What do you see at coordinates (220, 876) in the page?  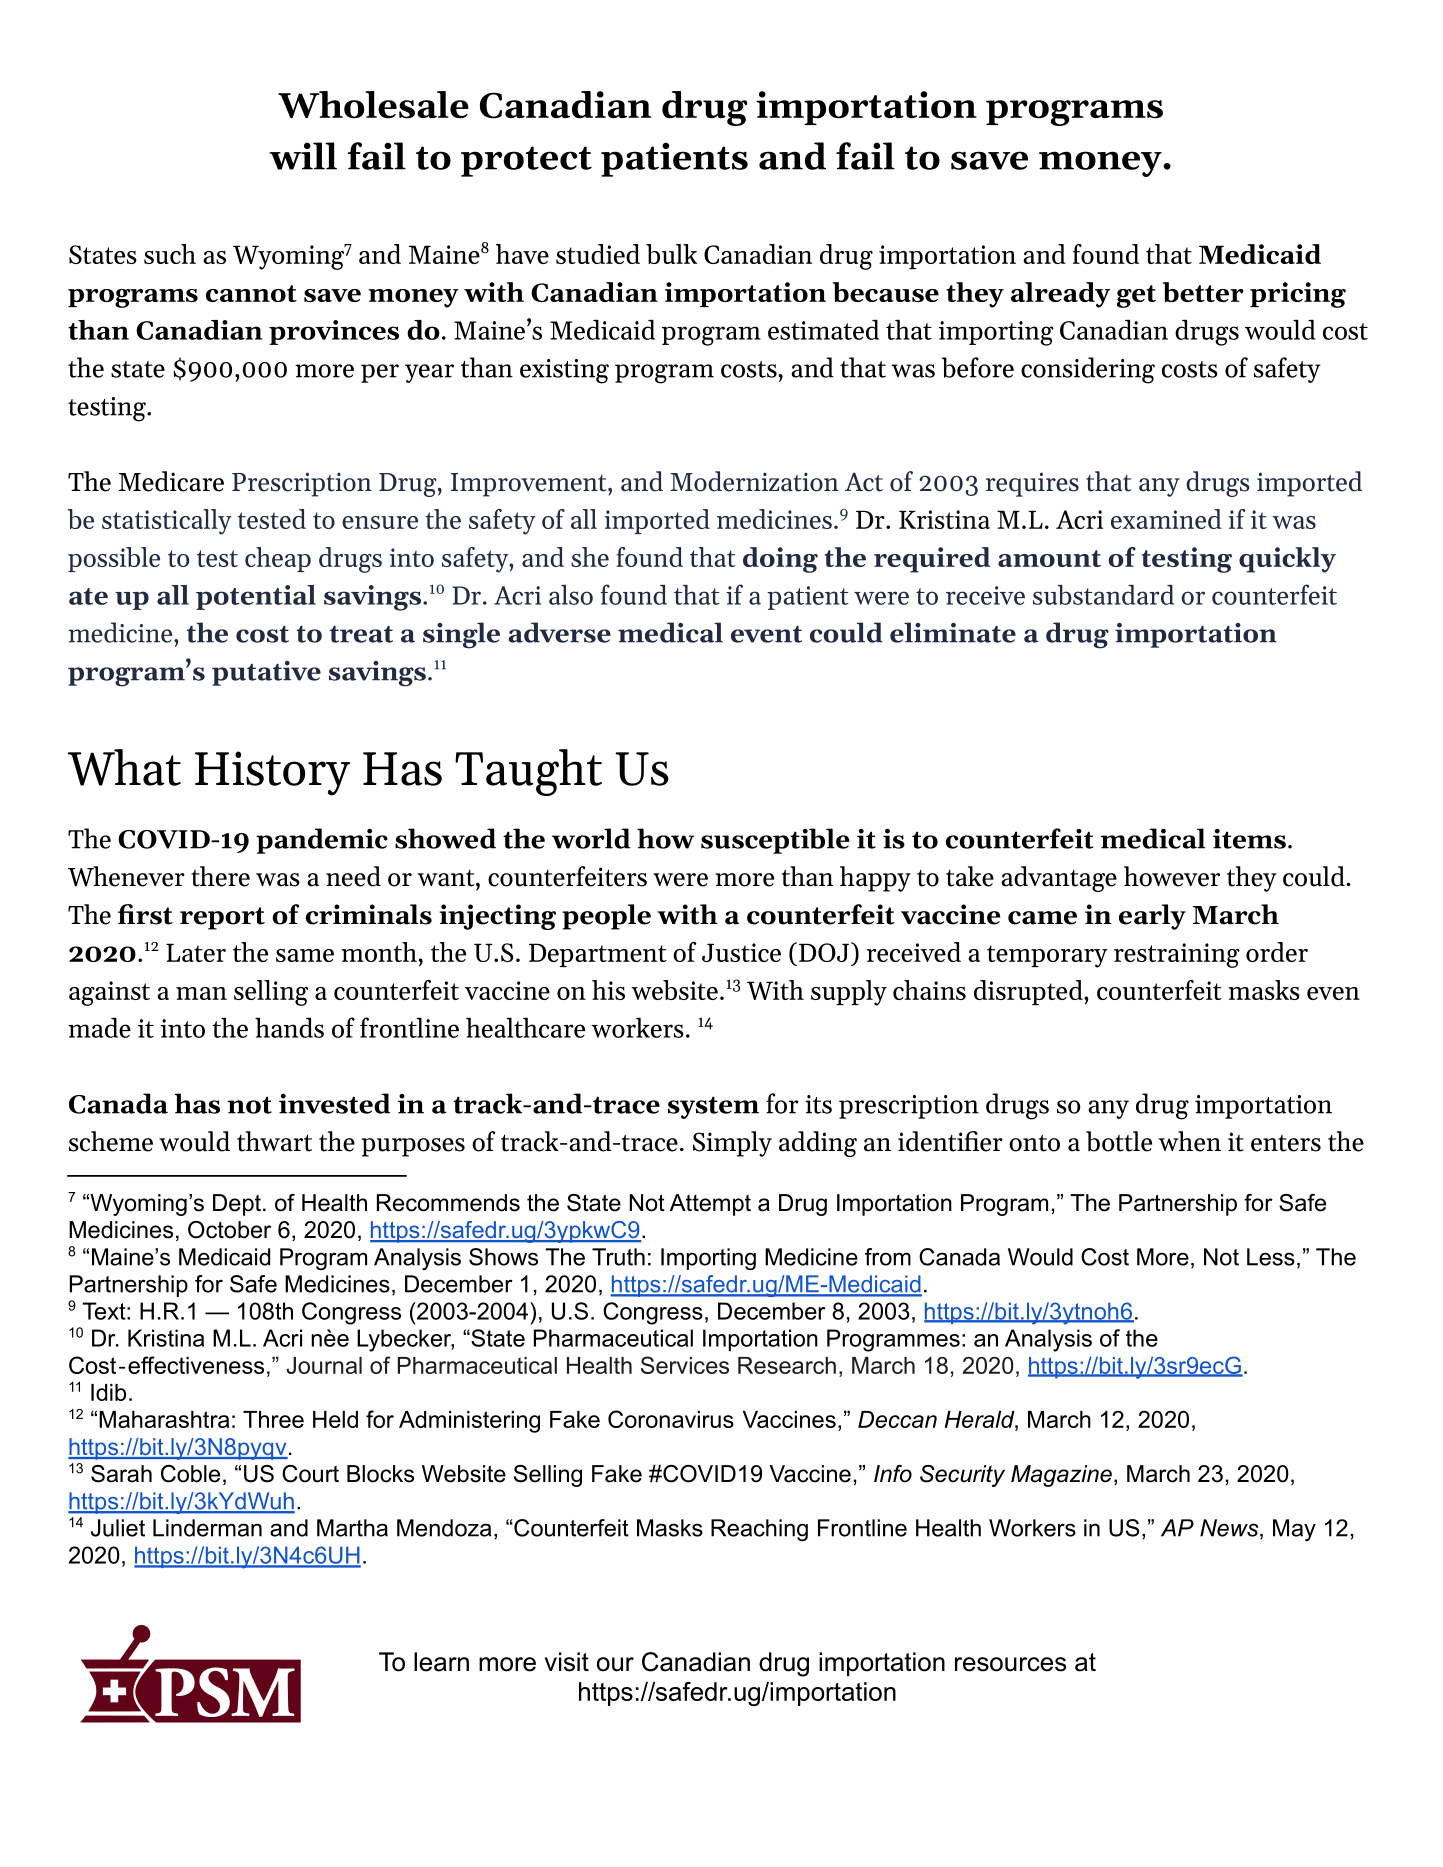 I see `there` at bounding box center [220, 876].
